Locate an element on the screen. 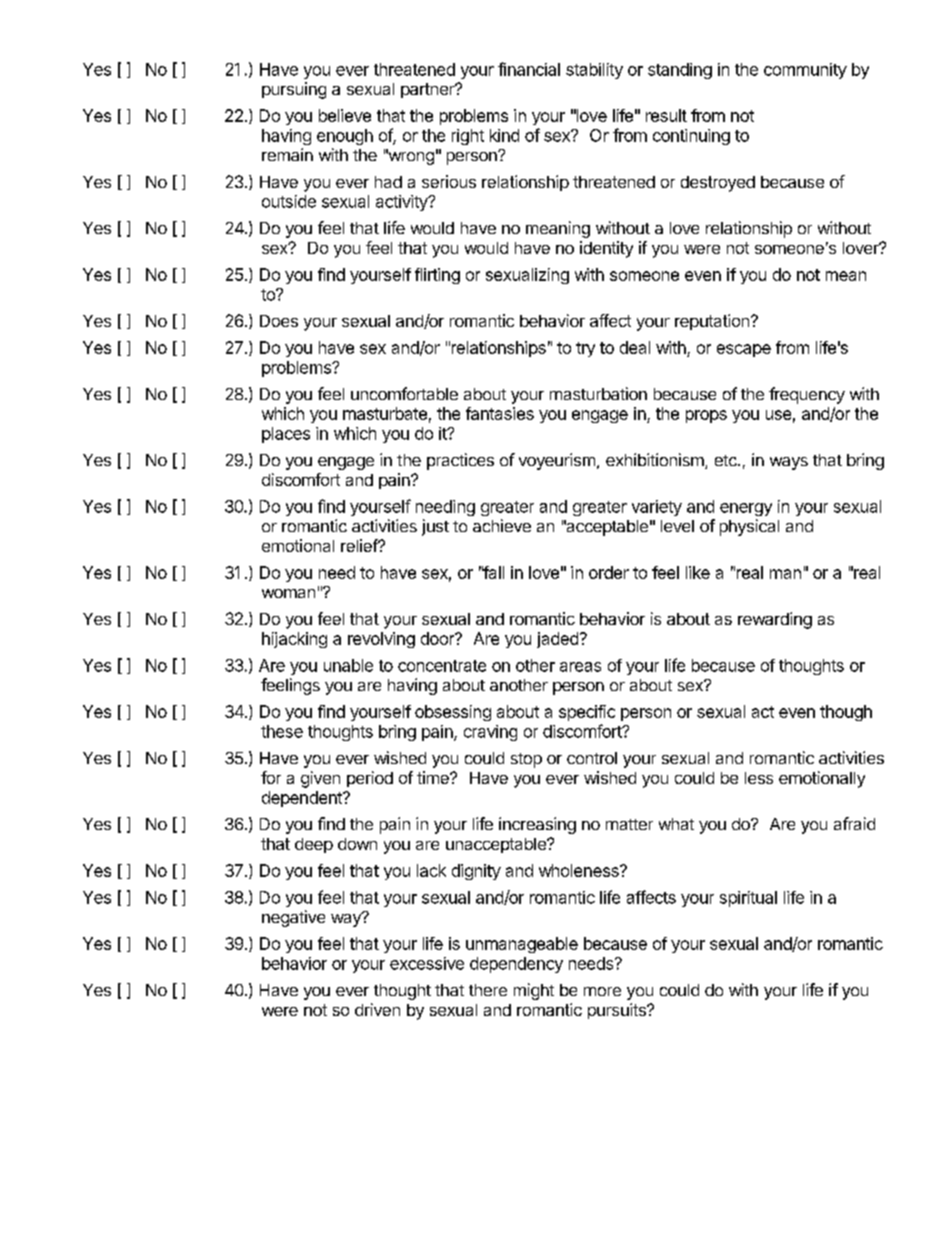 This screenshot has height=1233, width=952. areas is located at coordinates (580, 667).
